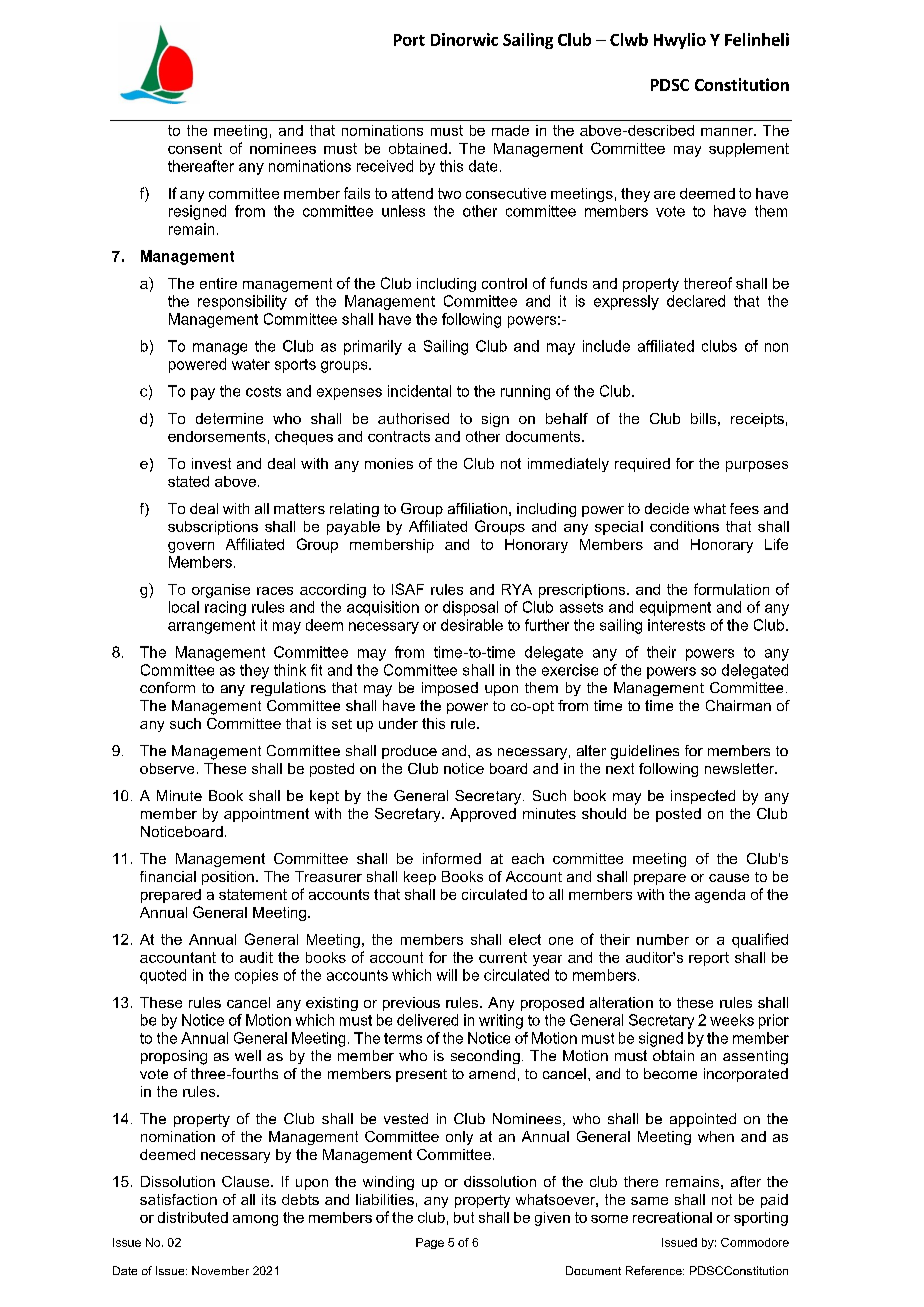 Image resolution: width=924 pixels, height=1307 pixels. What do you see at coordinates (255, 1220) in the document?
I see `among` at bounding box center [255, 1220].
